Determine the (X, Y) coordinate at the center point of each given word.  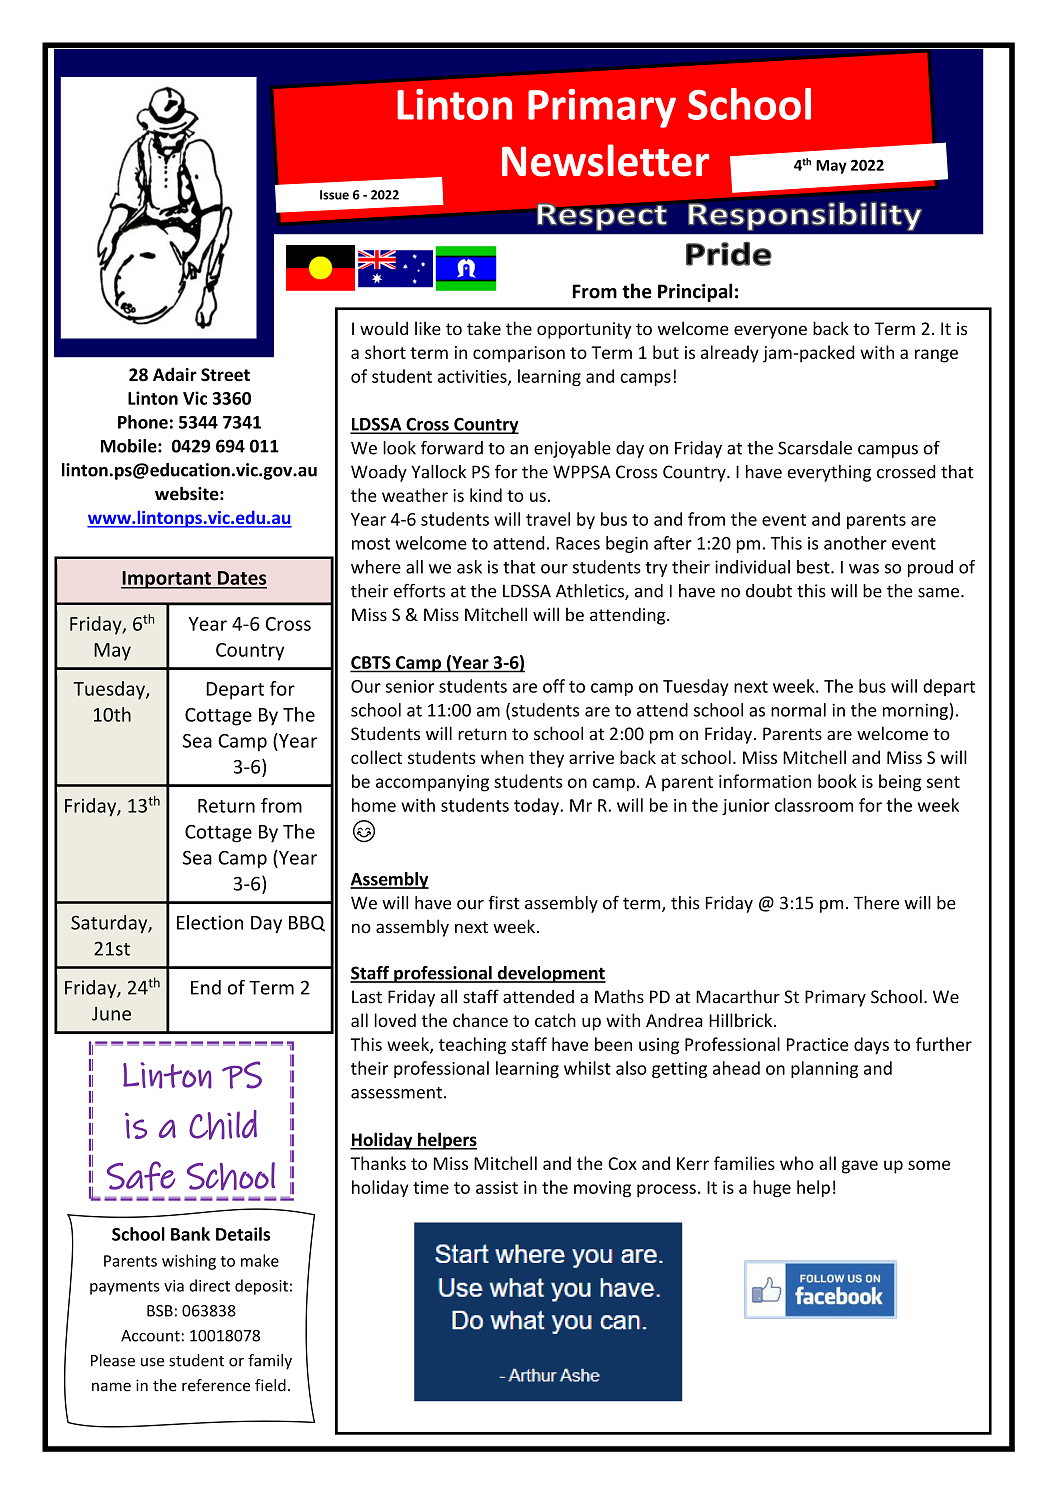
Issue (334, 195)
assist (497, 1187)
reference (216, 1385)
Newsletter (605, 160)
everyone (770, 332)
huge (772, 1189)
